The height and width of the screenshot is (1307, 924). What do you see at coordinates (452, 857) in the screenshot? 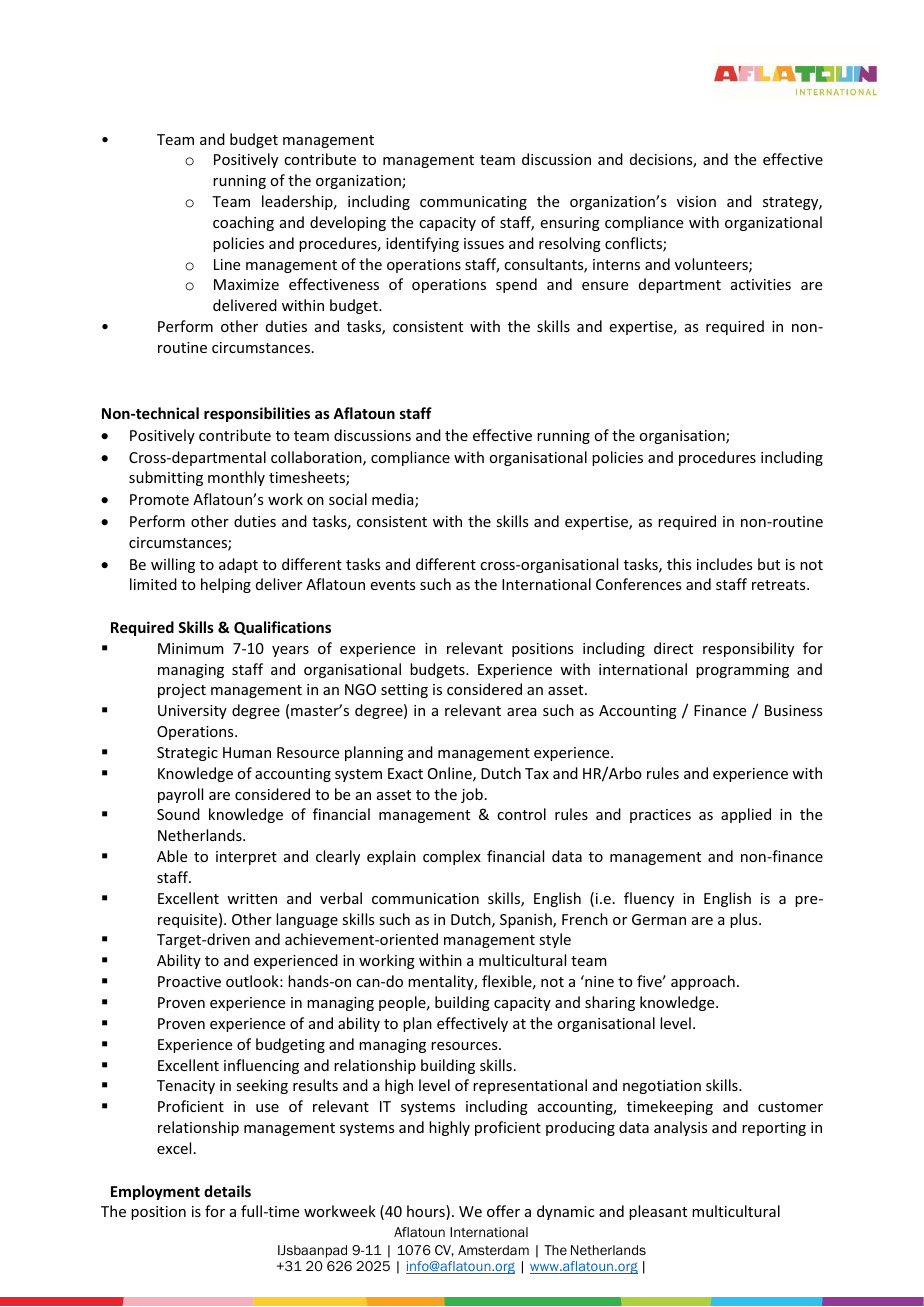
I see `complex` at bounding box center [452, 857].
